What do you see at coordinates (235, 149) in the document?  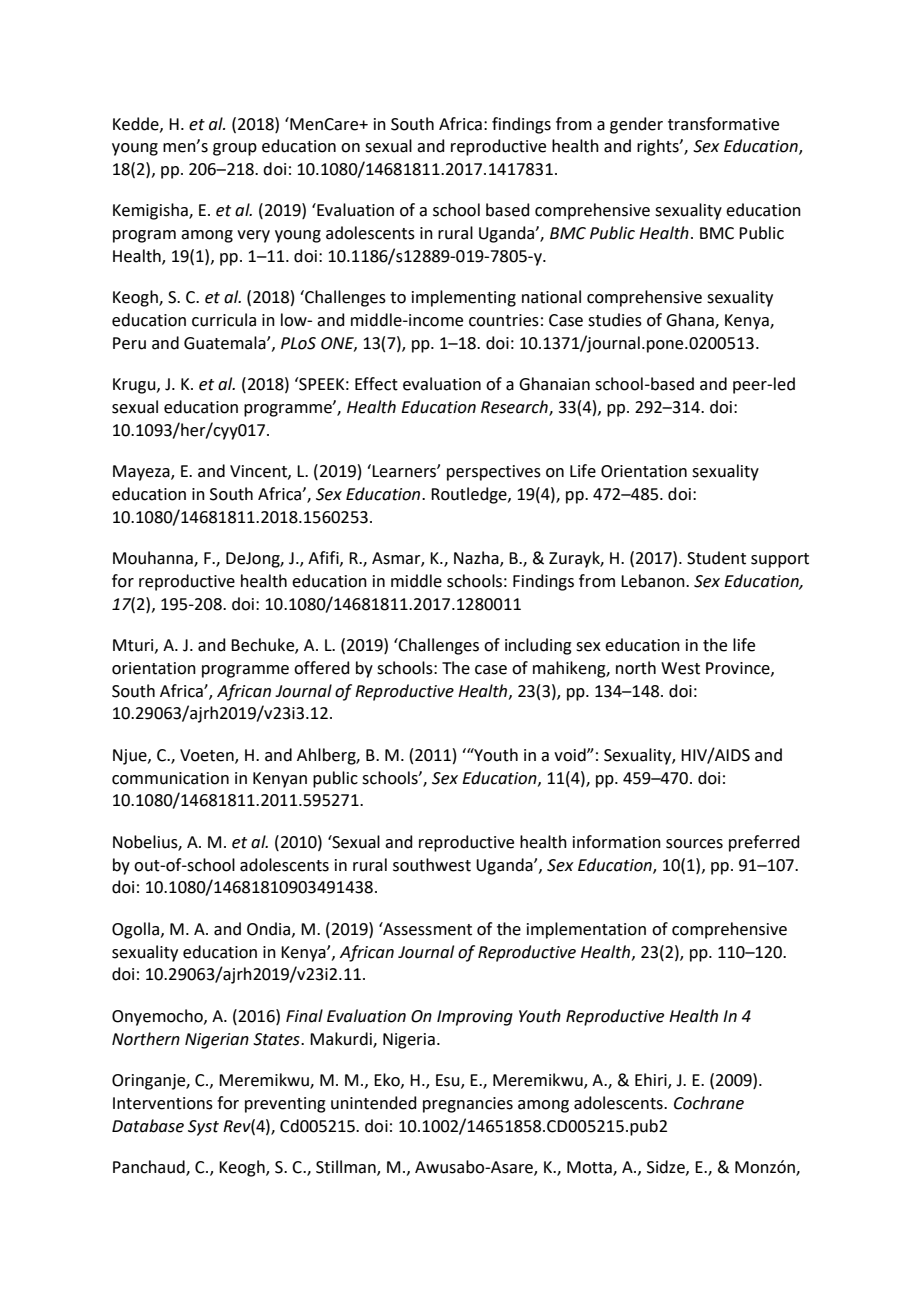 I see `group` at bounding box center [235, 149].
